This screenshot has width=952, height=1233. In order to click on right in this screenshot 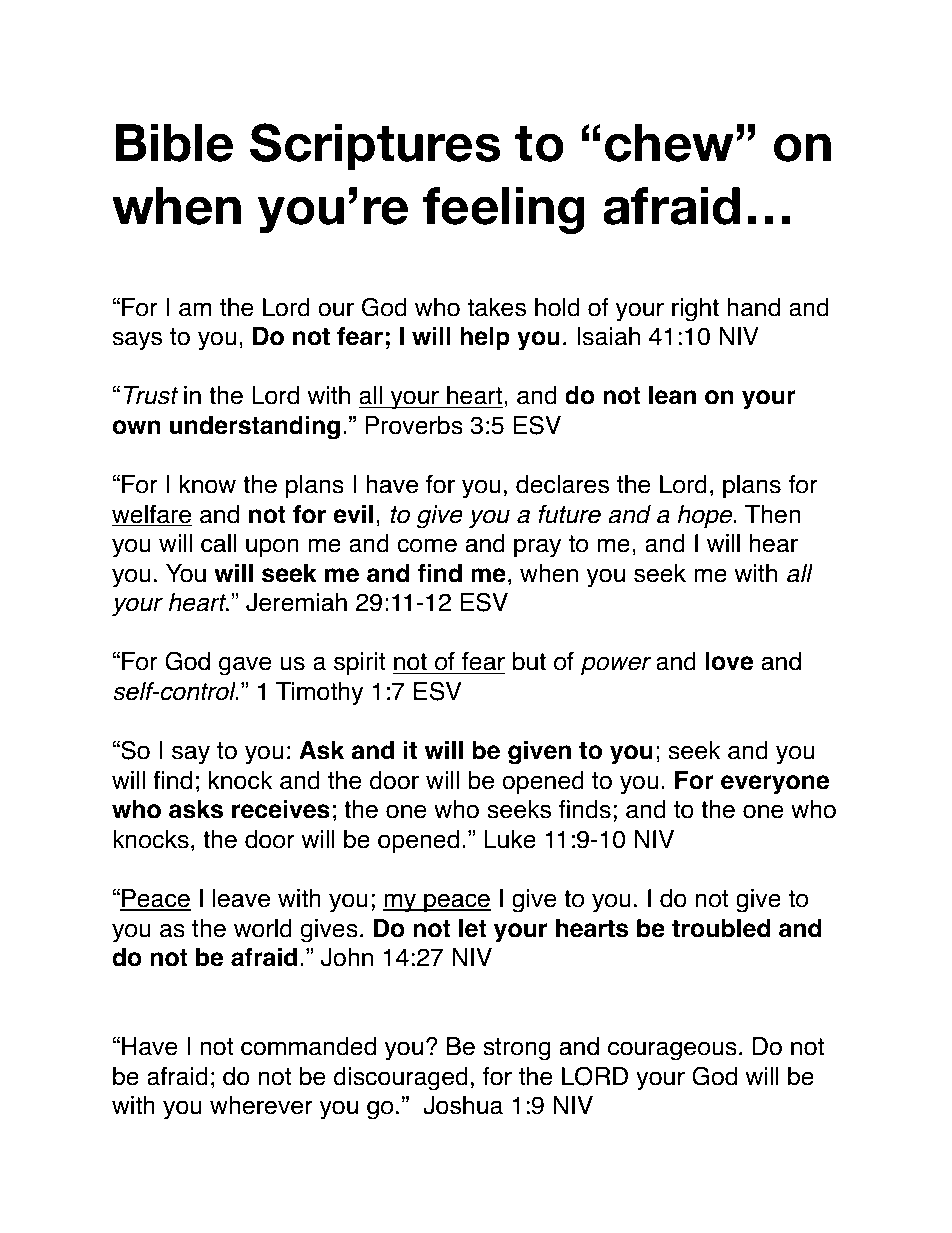, I will do `click(695, 310)`.
